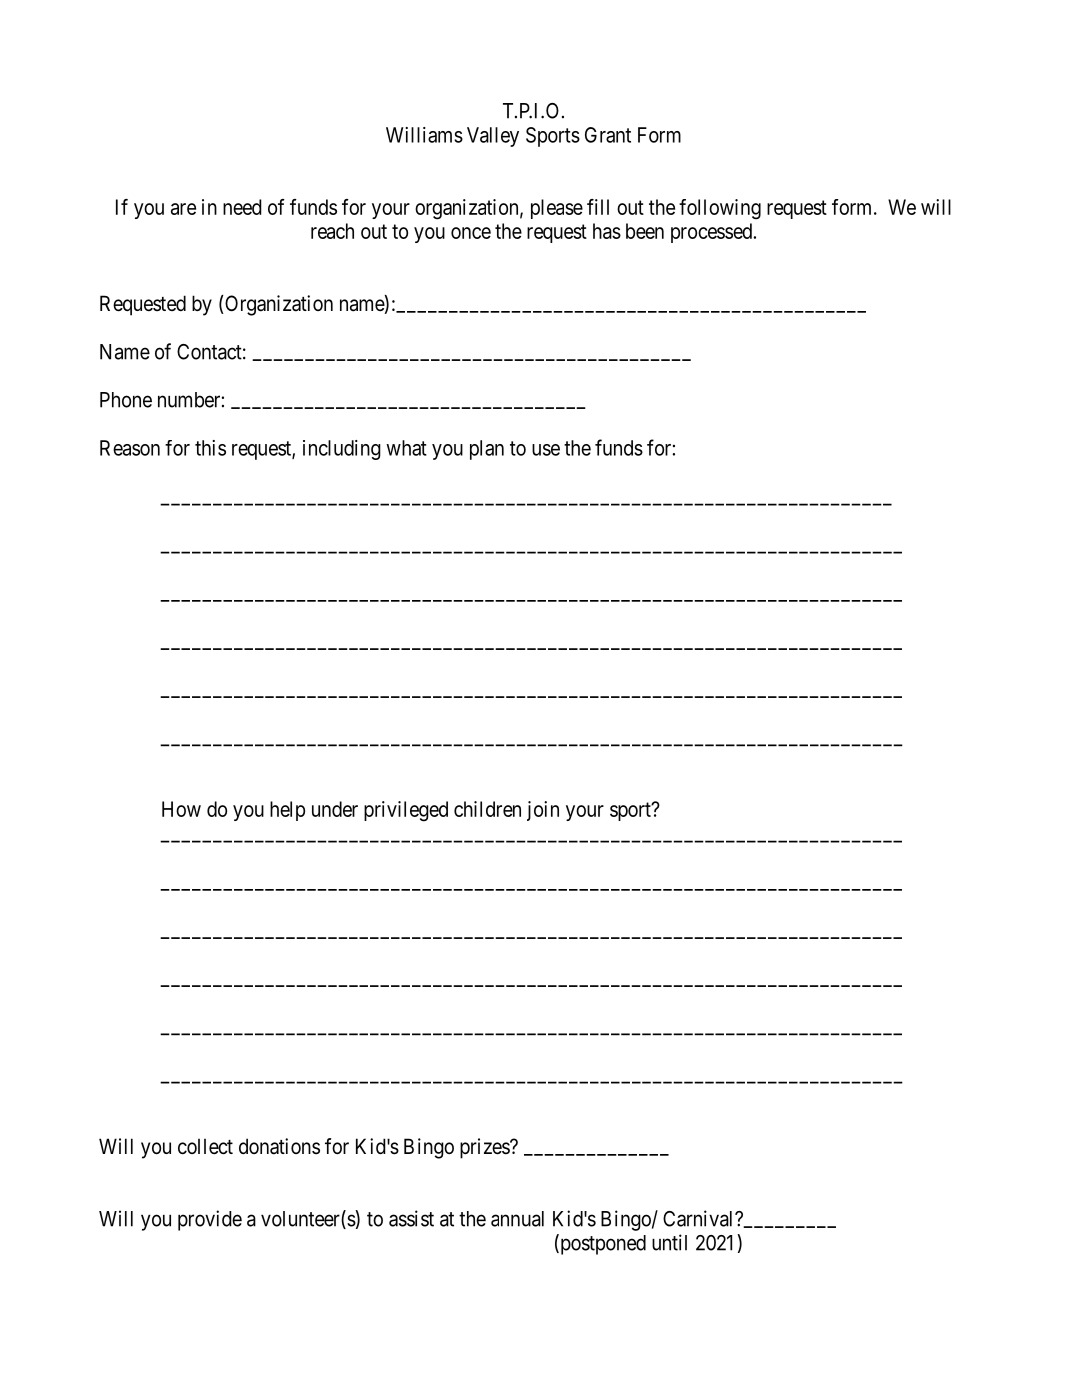  What do you see at coordinates (411, 1218) in the page?
I see `assist` at bounding box center [411, 1218].
